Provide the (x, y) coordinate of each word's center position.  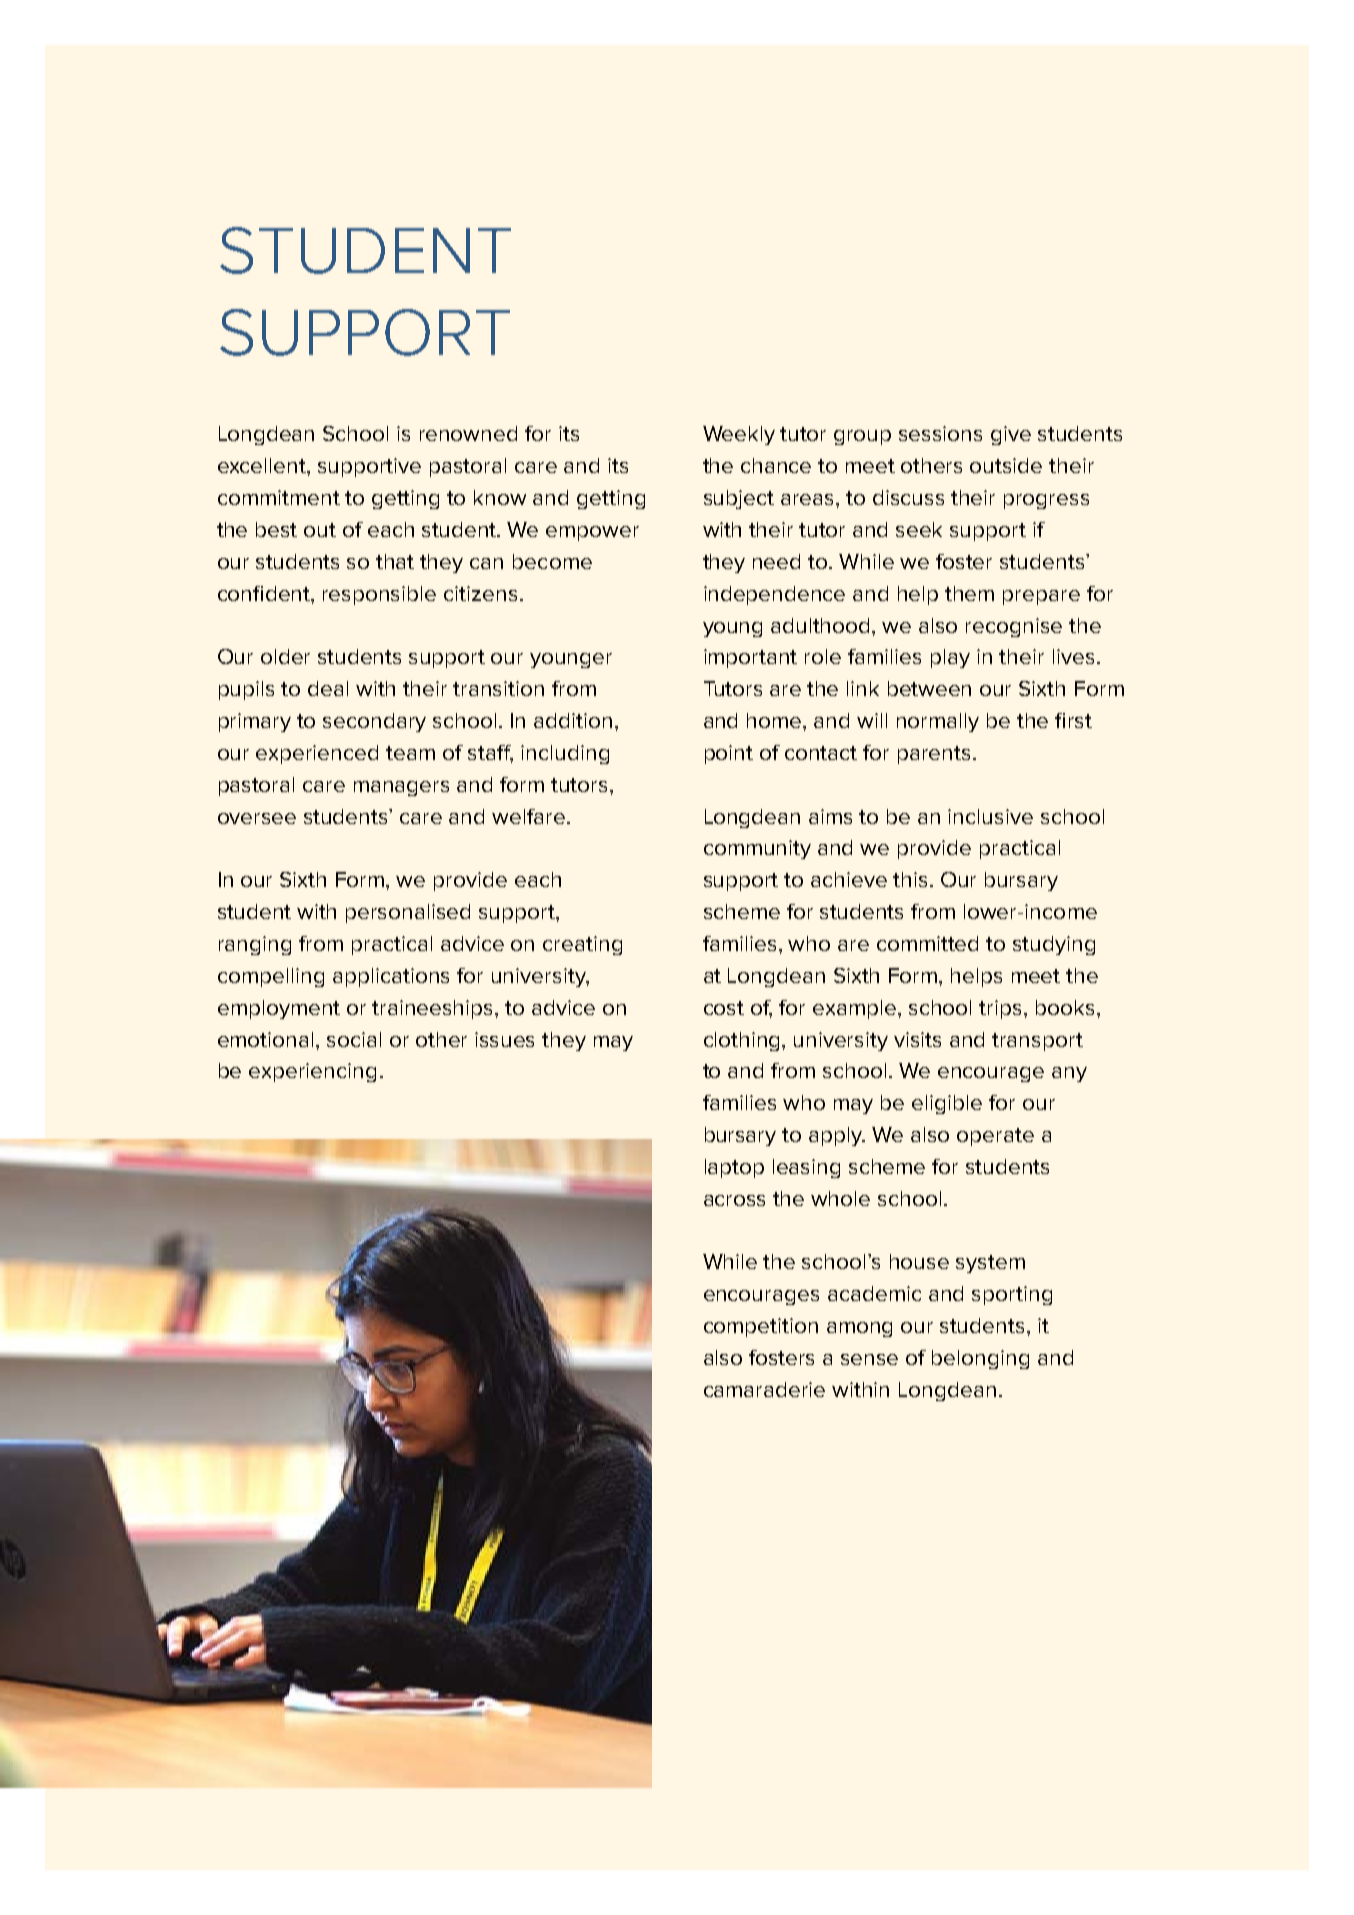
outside (1006, 465)
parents (934, 755)
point (729, 754)
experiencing (312, 1072)
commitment (279, 497)
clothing (743, 1041)
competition (761, 1327)
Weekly (739, 435)
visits (917, 1039)
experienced (317, 754)
